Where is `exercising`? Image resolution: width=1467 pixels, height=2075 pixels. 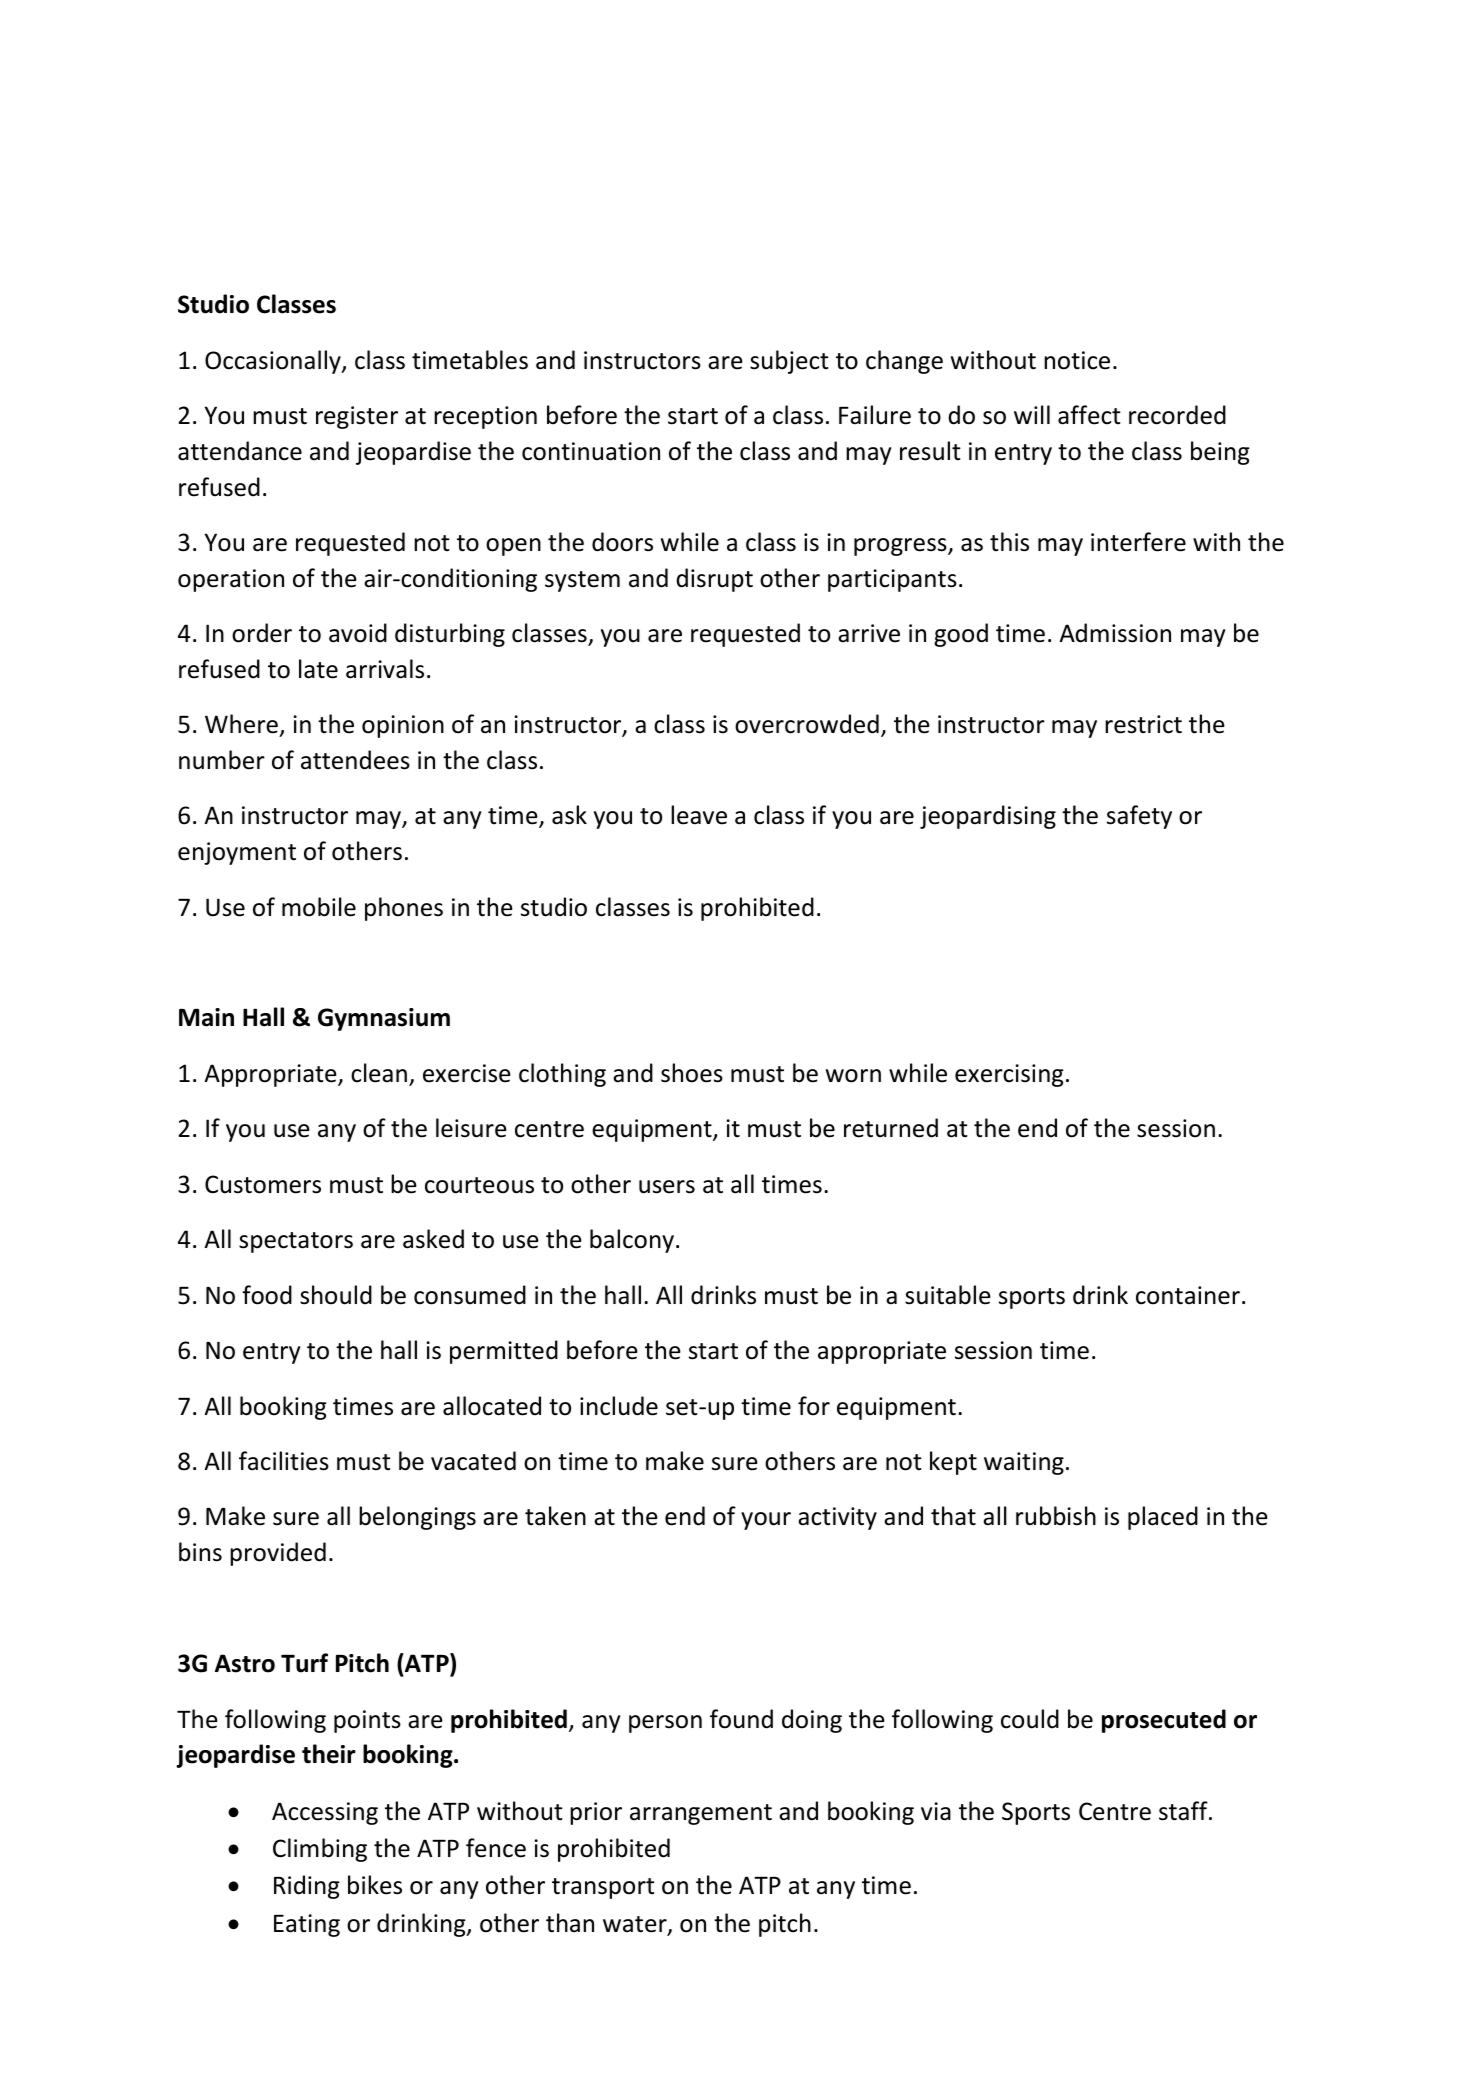
exercising is located at coordinates (1009, 1075).
